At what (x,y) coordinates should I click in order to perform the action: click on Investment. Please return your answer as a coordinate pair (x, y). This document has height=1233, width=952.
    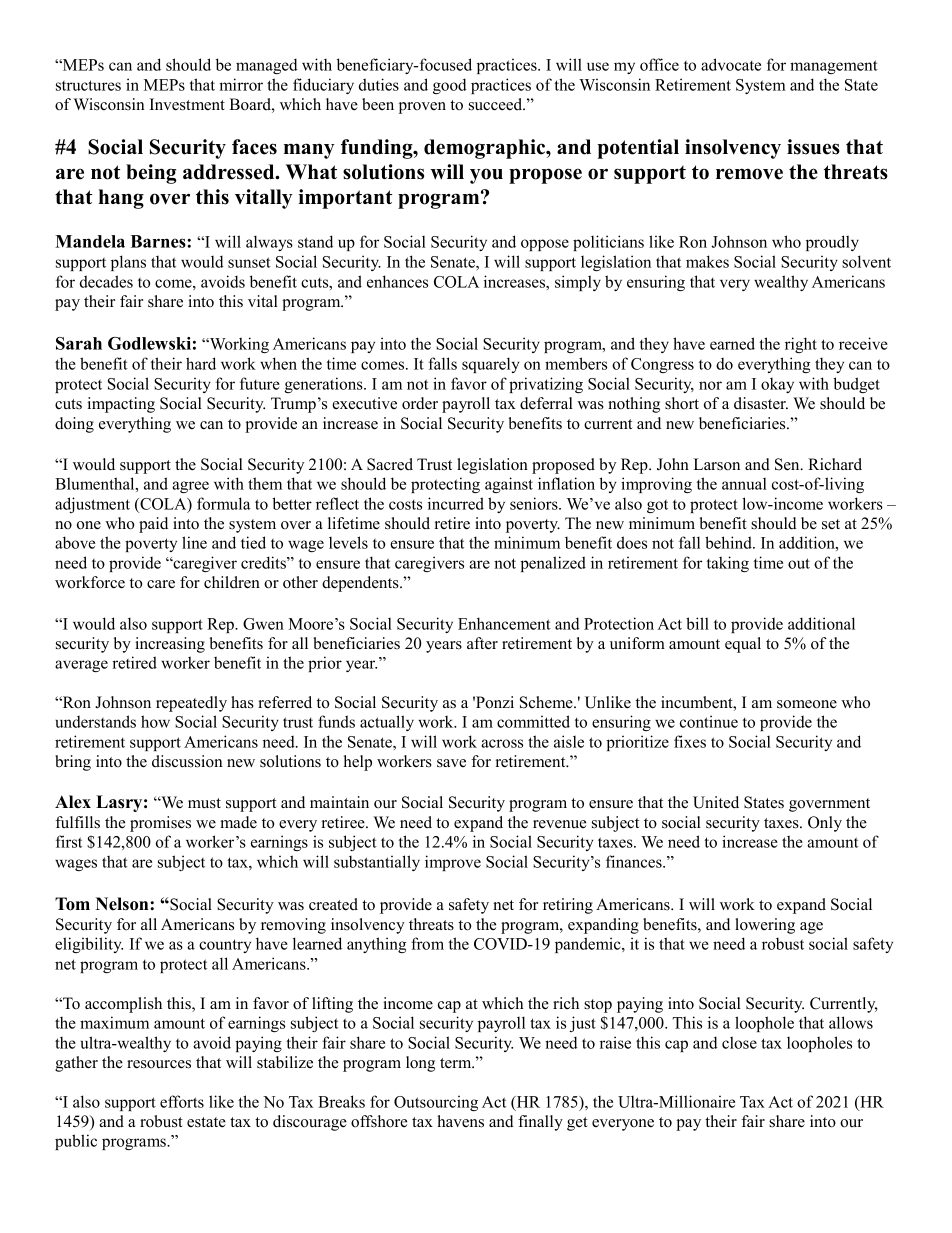
    Looking at the image, I should click on (187, 104).
